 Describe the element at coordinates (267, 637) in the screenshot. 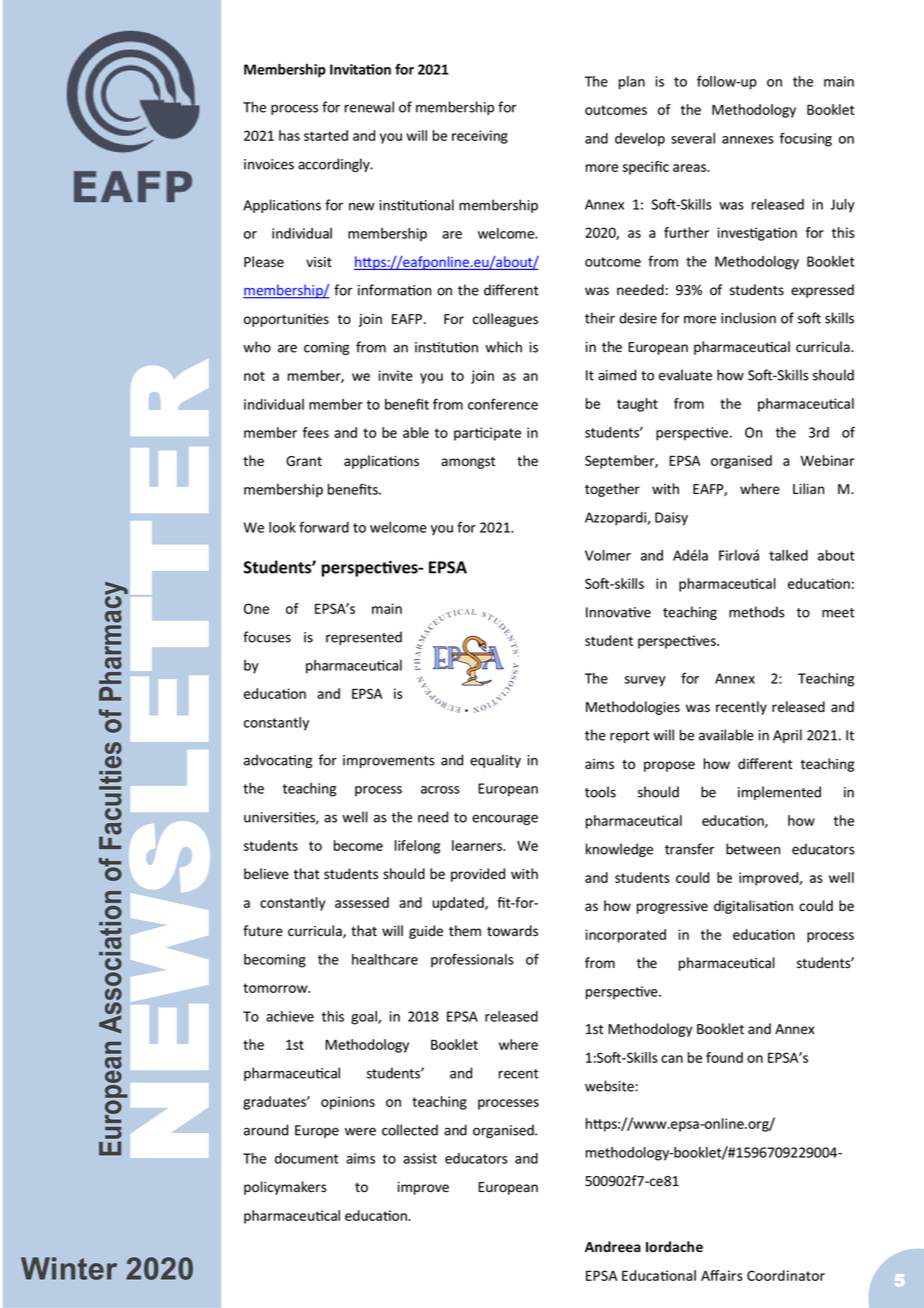

I see `focuses` at that location.
